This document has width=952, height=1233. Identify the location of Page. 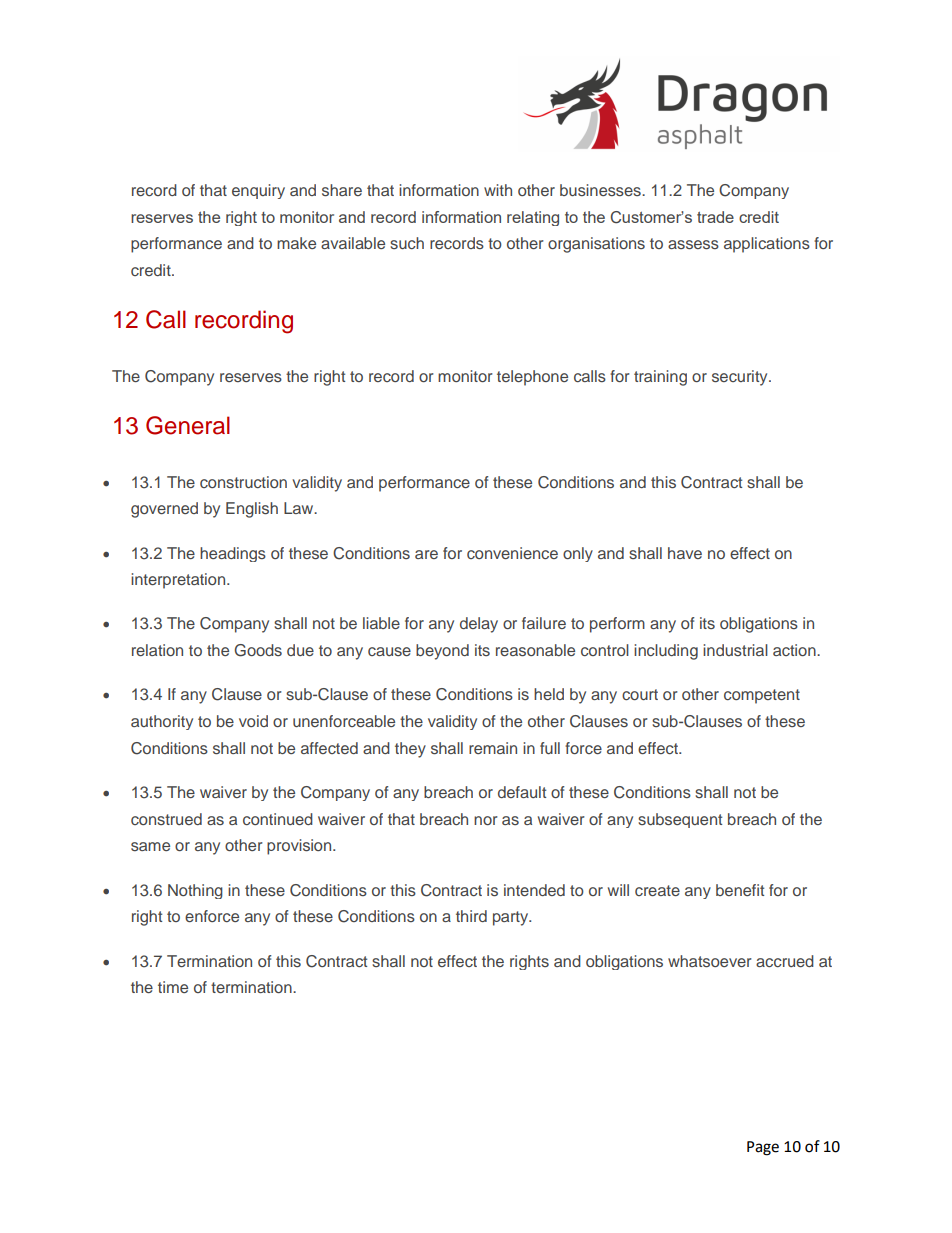
(763, 1148).
